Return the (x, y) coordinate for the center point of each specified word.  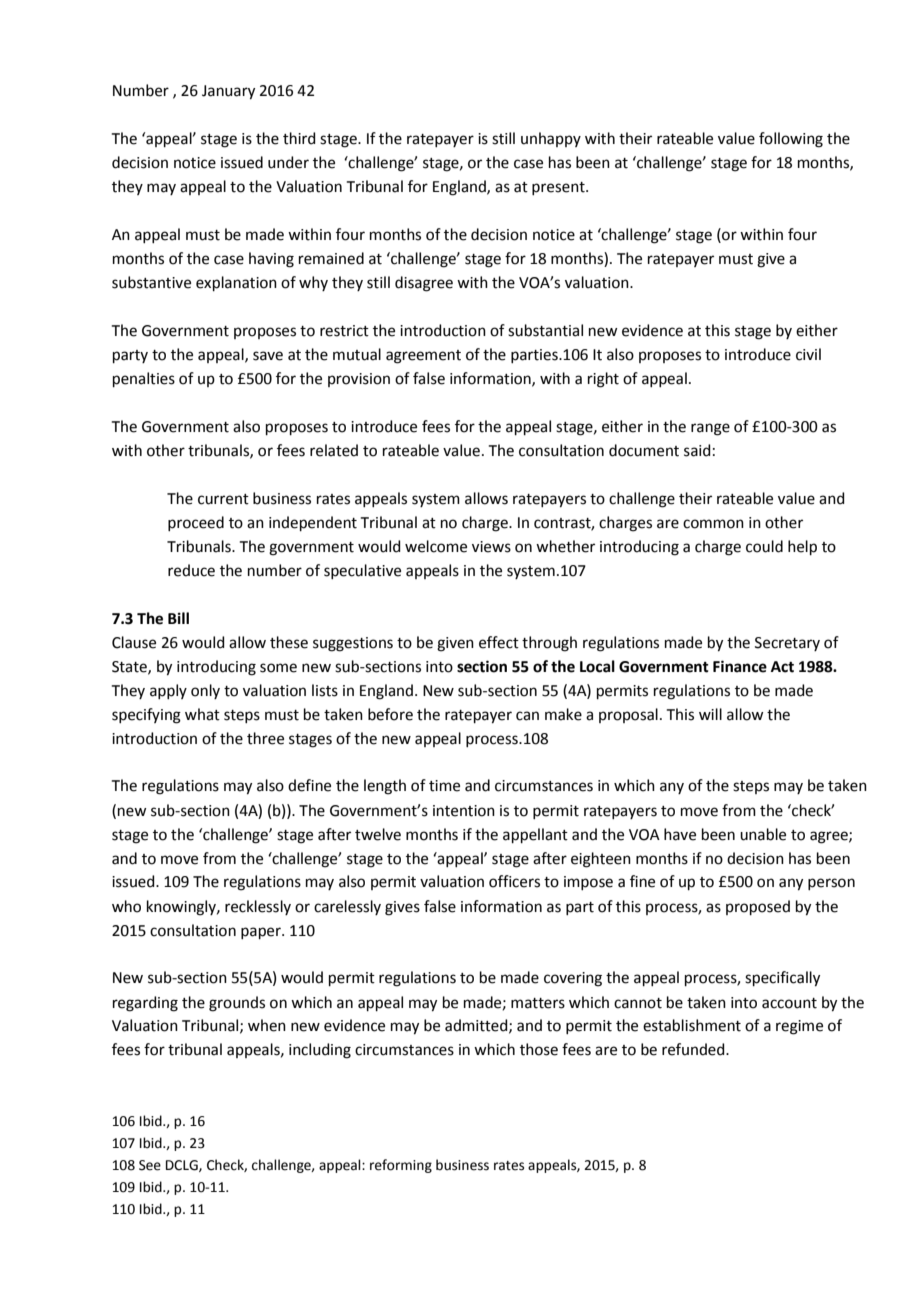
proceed (196, 523)
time (444, 786)
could (764, 546)
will (710, 714)
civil (808, 354)
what (202, 714)
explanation (236, 283)
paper (262, 933)
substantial (545, 330)
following (791, 140)
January (228, 92)
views (491, 547)
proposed (758, 907)
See (150, 1165)
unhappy (551, 139)
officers (514, 881)
